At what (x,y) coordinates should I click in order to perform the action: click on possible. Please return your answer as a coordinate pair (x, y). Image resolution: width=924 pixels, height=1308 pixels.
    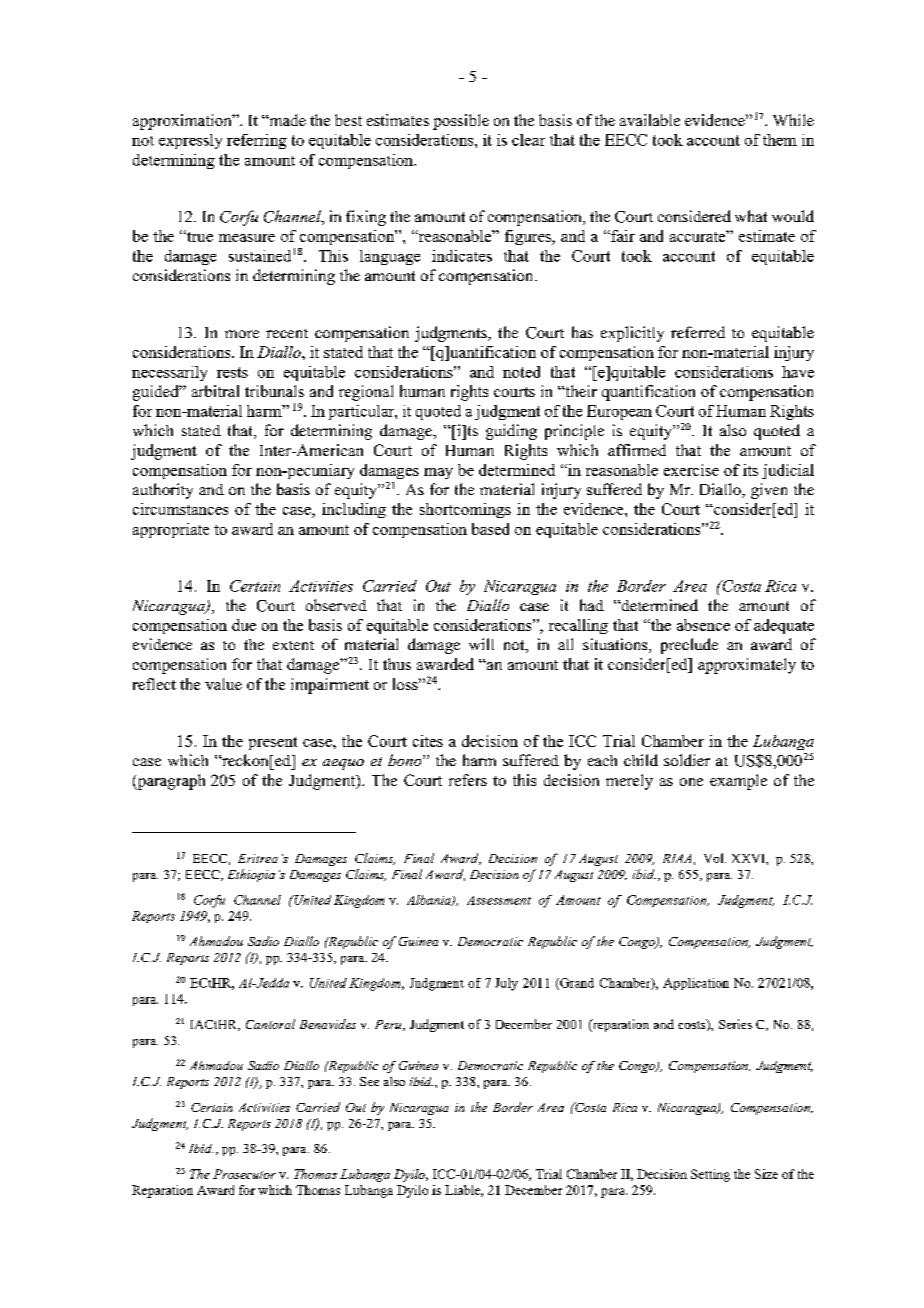
    Looking at the image, I should click on (461, 122).
